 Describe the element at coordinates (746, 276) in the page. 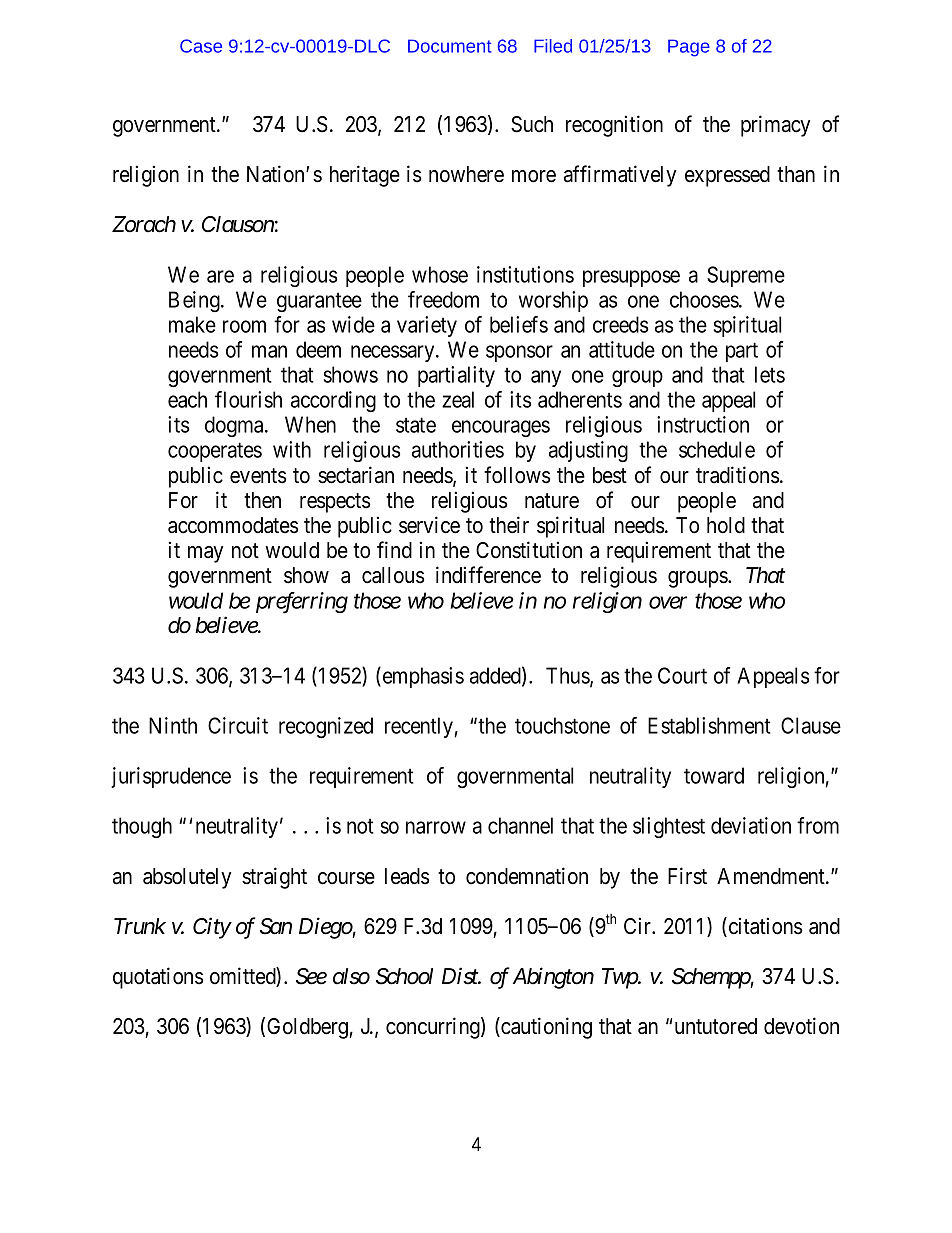

I see `Supreme` at that location.
